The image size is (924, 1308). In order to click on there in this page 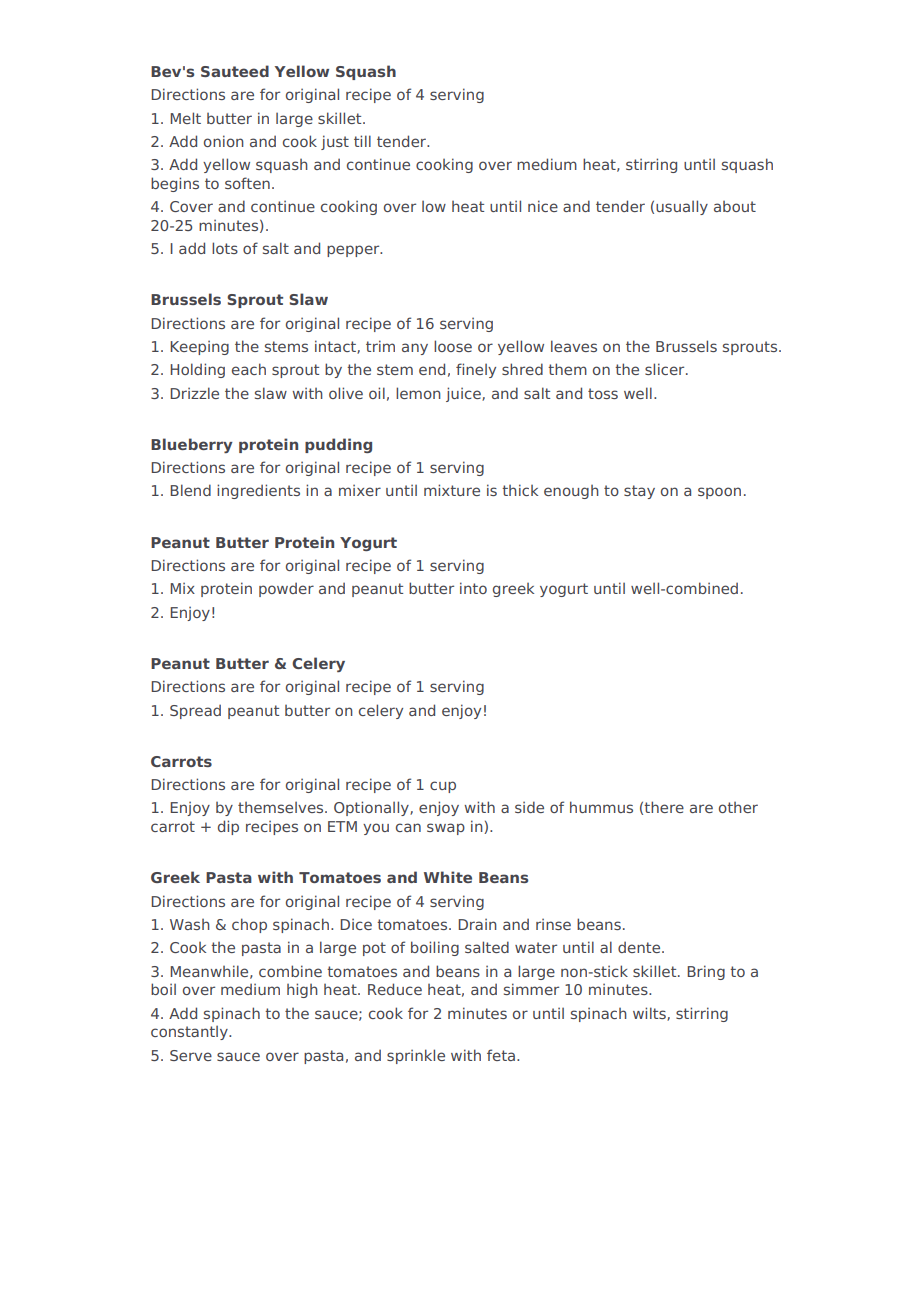, I will do `click(664, 807)`.
